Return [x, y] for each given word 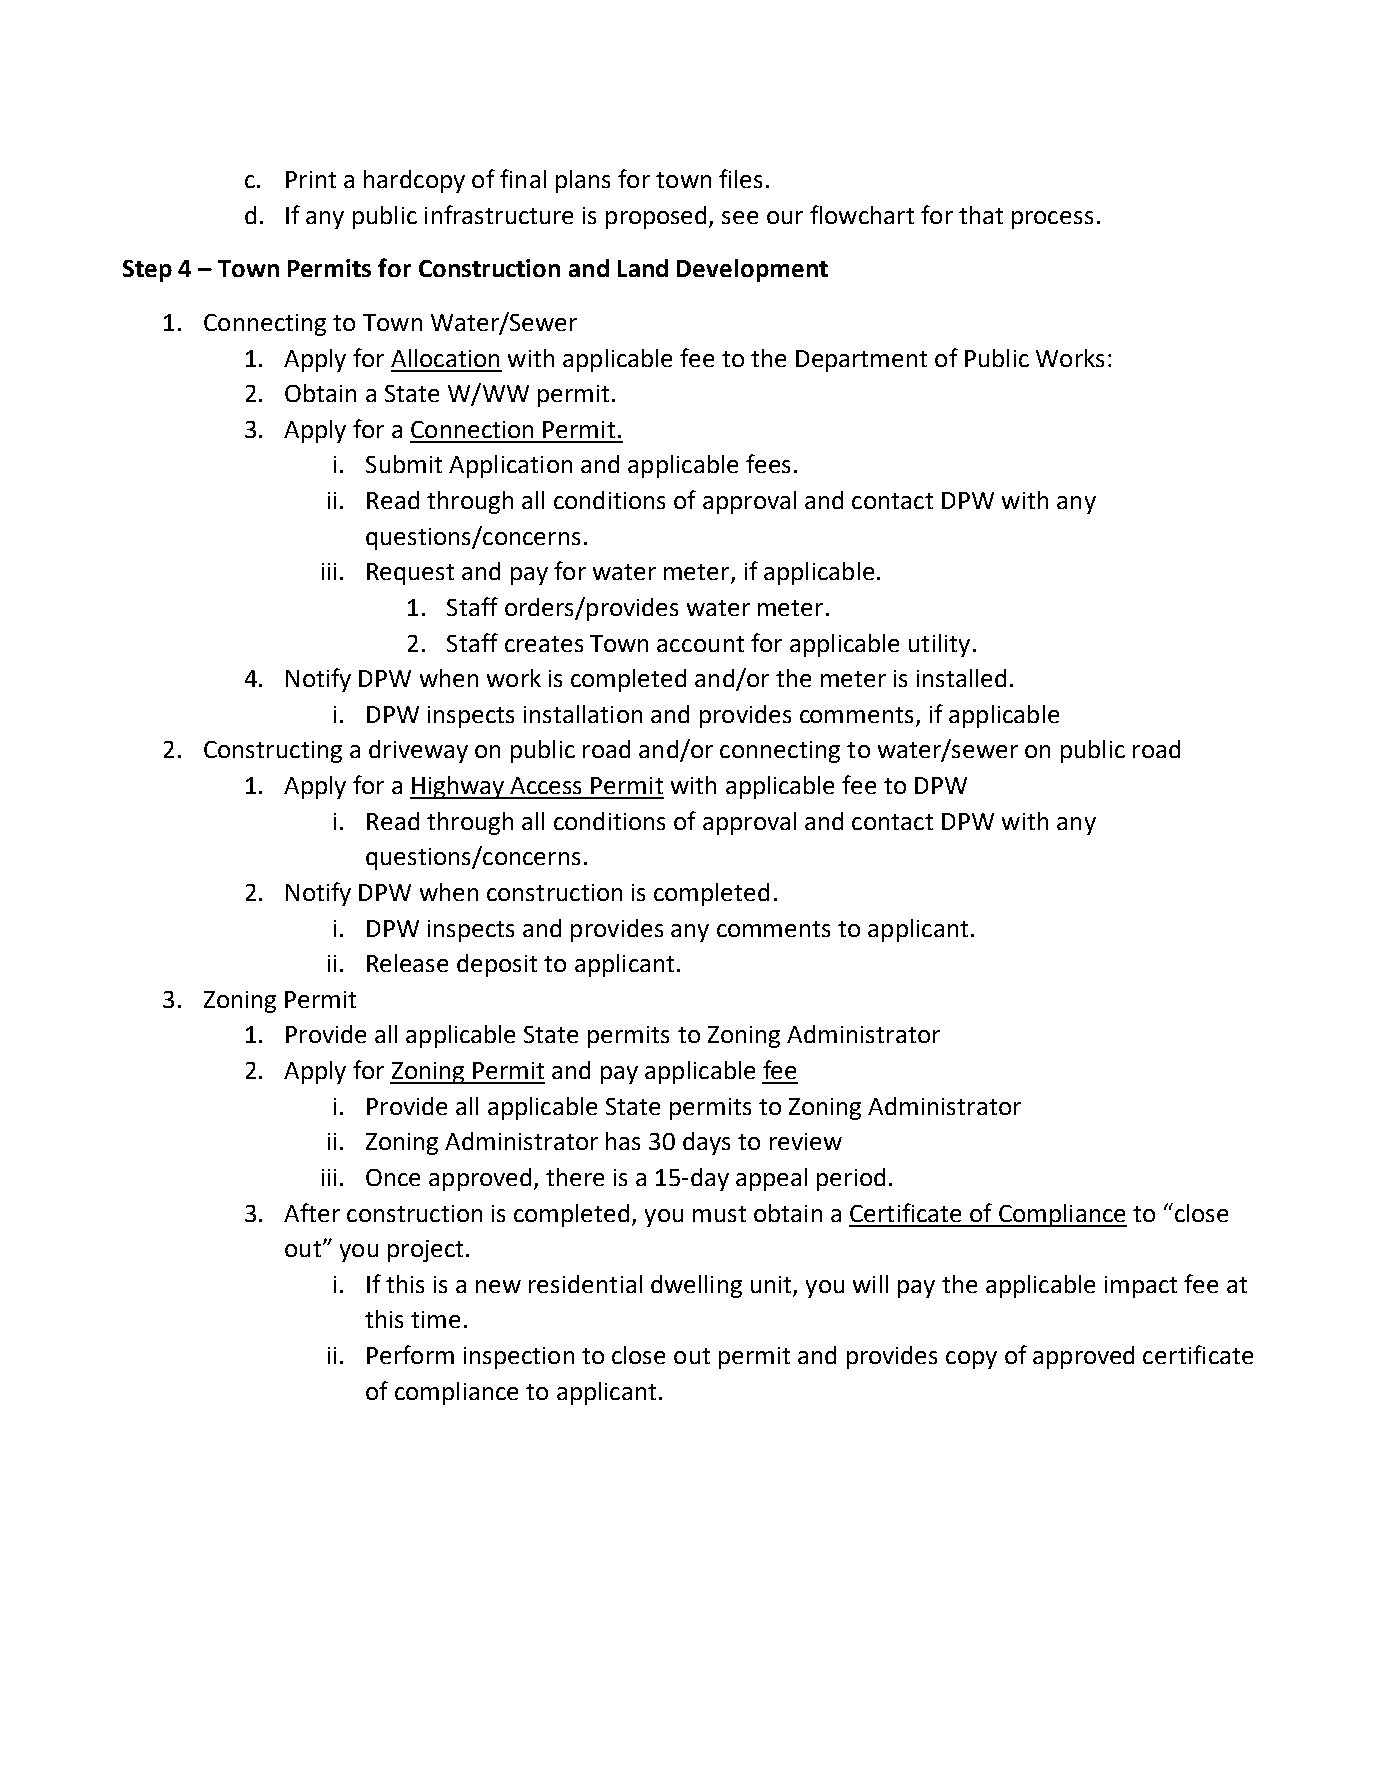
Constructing [273, 752]
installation [583, 714]
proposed [658, 217]
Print [311, 179]
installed [961, 678]
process [1052, 220]
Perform [410, 1354]
